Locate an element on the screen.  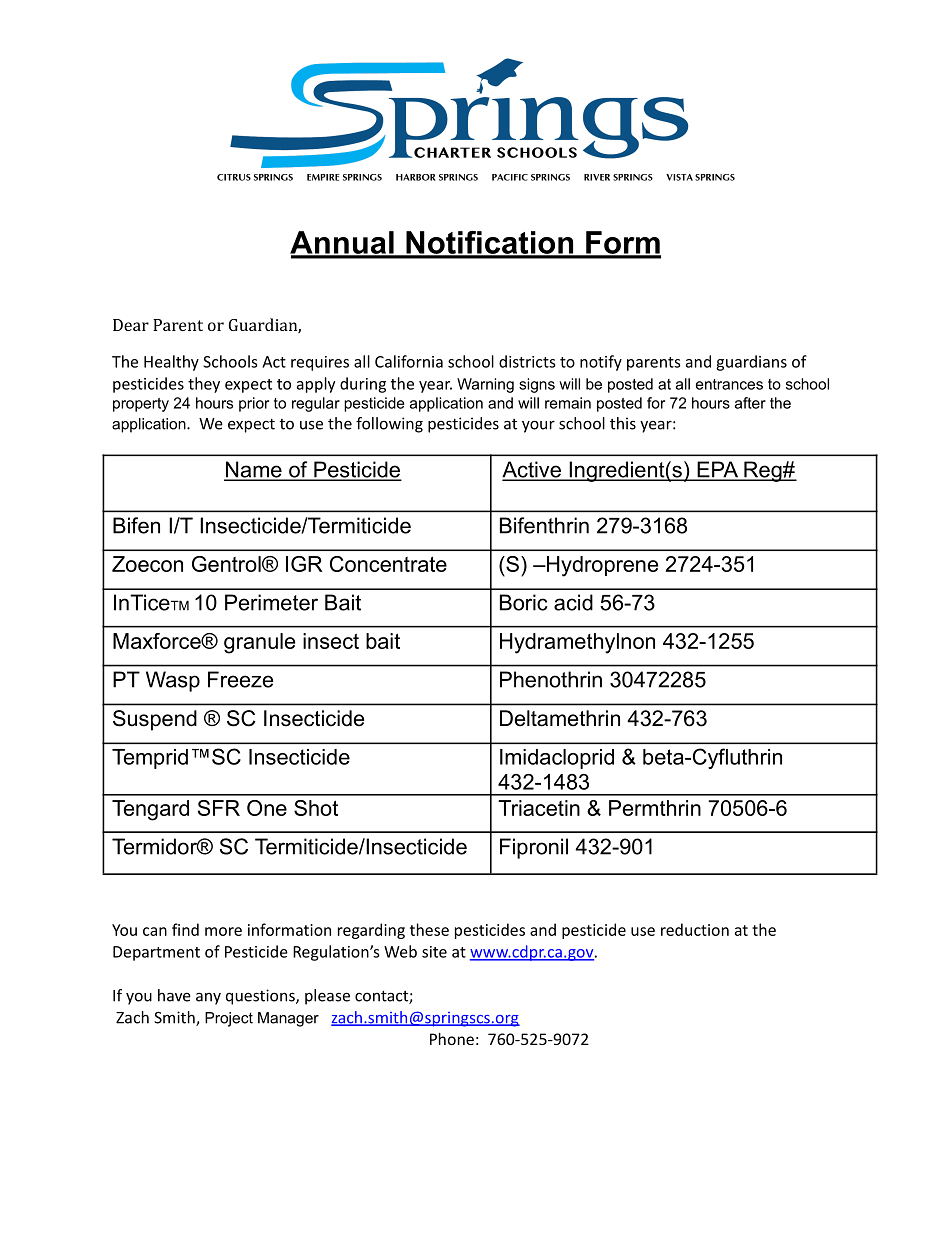
California is located at coordinates (409, 361).
